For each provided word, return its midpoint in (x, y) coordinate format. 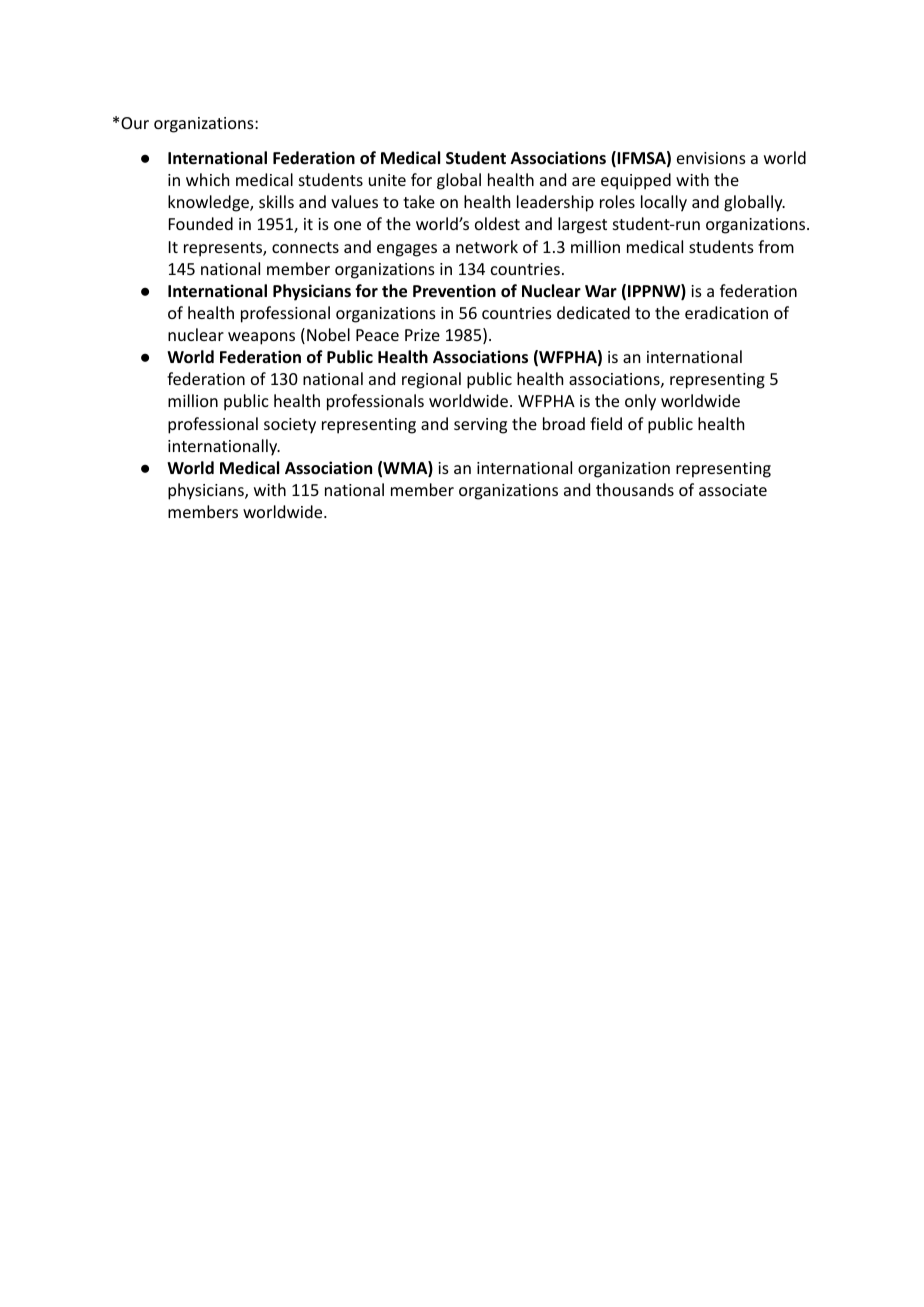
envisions (711, 158)
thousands (635, 489)
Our (135, 123)
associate (733, 490)
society (290, 426)
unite (387, 180)
